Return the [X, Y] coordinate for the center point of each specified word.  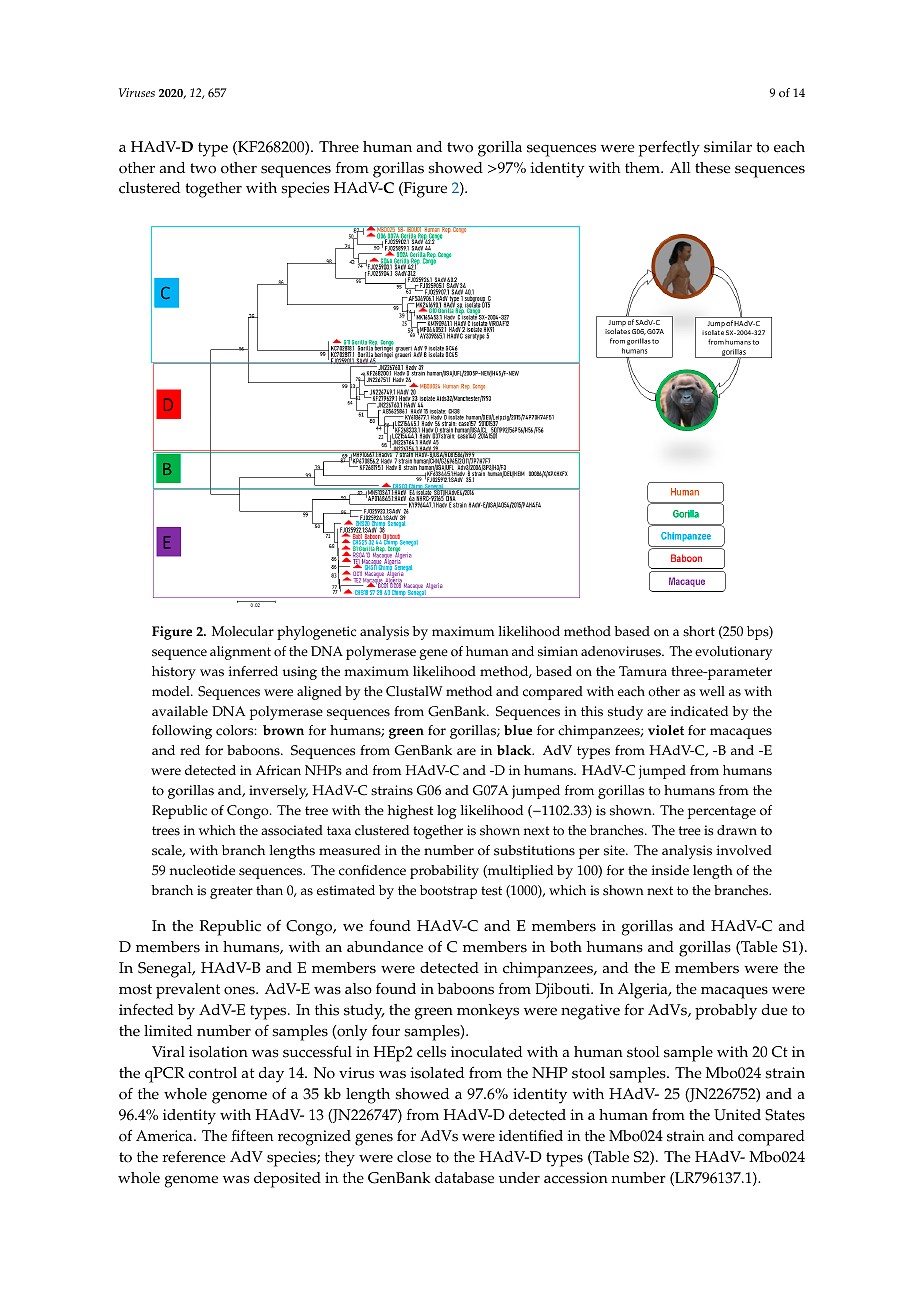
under [519, 1178]
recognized [314, 1138]
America [165, 1136]
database [464, 1178]
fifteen [252, 1135]
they [340, 1159]
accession [576, 1178]
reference [194, 1156]
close [414, 1157]
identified [531, 1136]
